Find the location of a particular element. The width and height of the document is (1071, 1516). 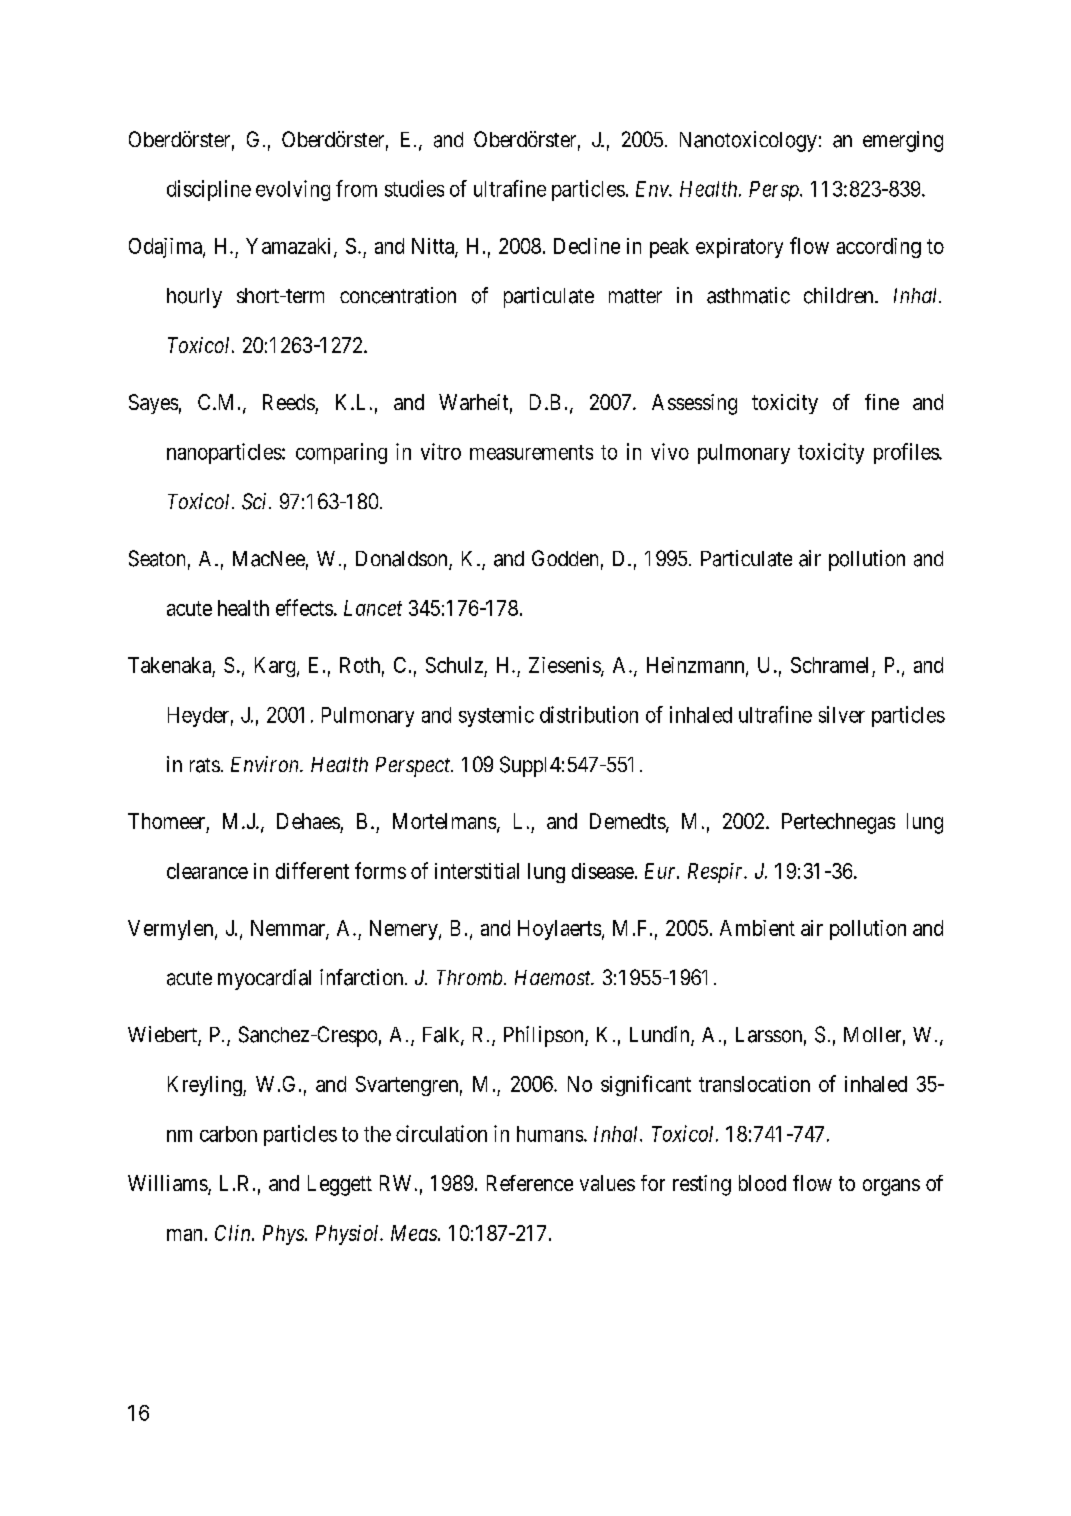

clearance is located at coordinates (207, 871).
